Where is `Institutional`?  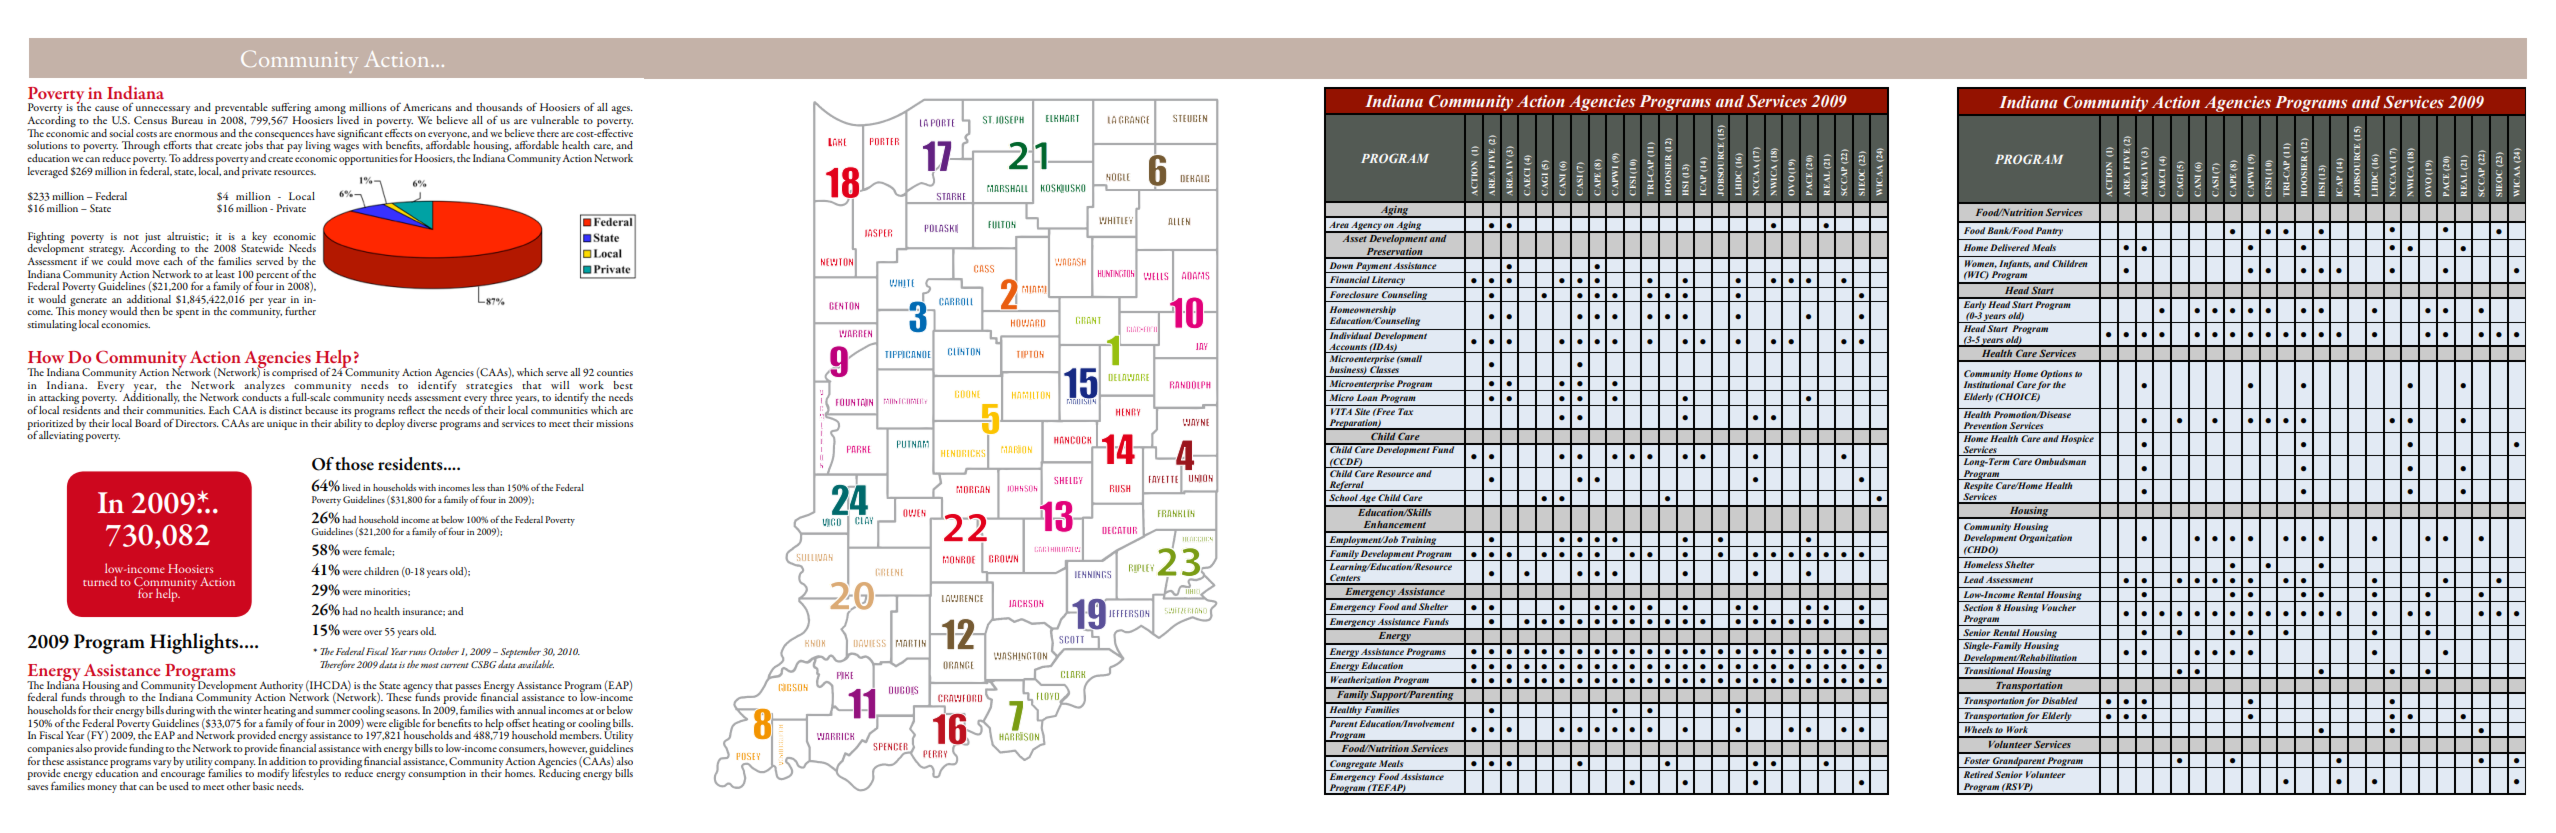
Institutional is located at coordinates (1989, 384).
